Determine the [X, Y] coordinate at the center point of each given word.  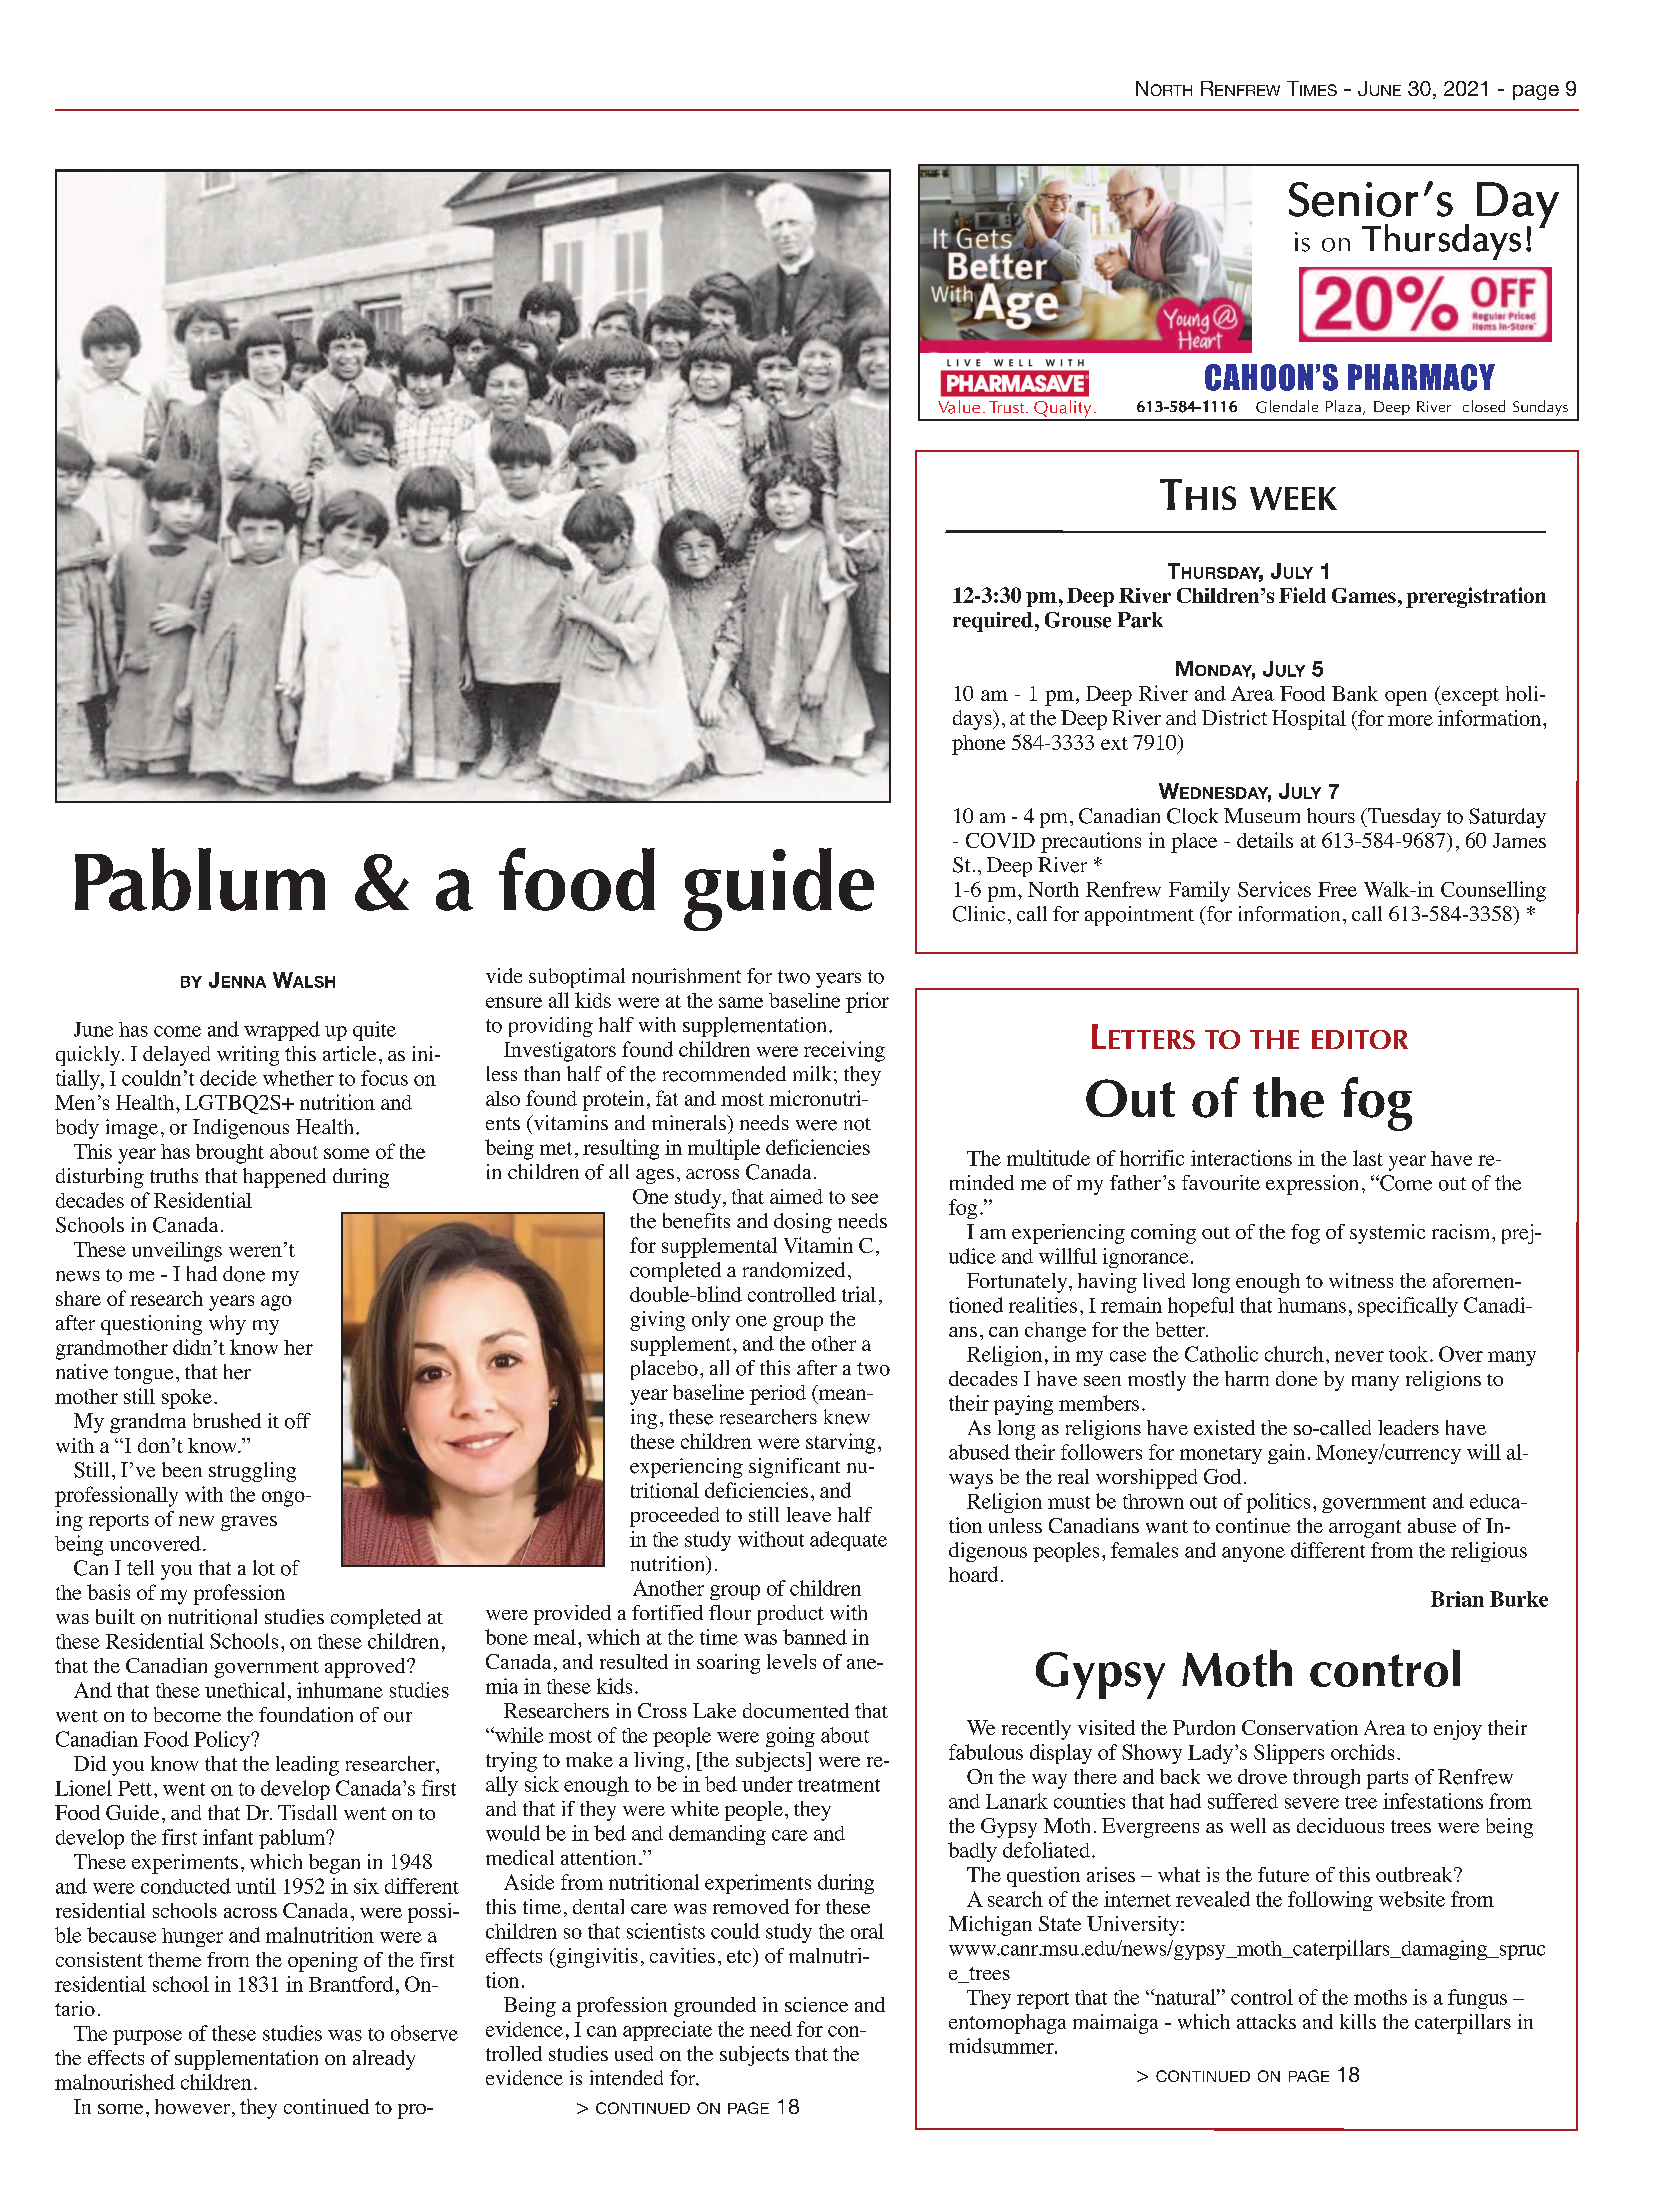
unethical [245, 1690]
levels [791, 1661]
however [194, 2108]
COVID [1000, 840]
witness [1361, 1280]
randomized [794, 1270]
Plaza [1345, 407]
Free [1337, 889]
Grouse [1078, 620]
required [993, 622]
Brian [1457, 1599]
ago [276, 1303]
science [816, 2004]
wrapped [282, 1031]
